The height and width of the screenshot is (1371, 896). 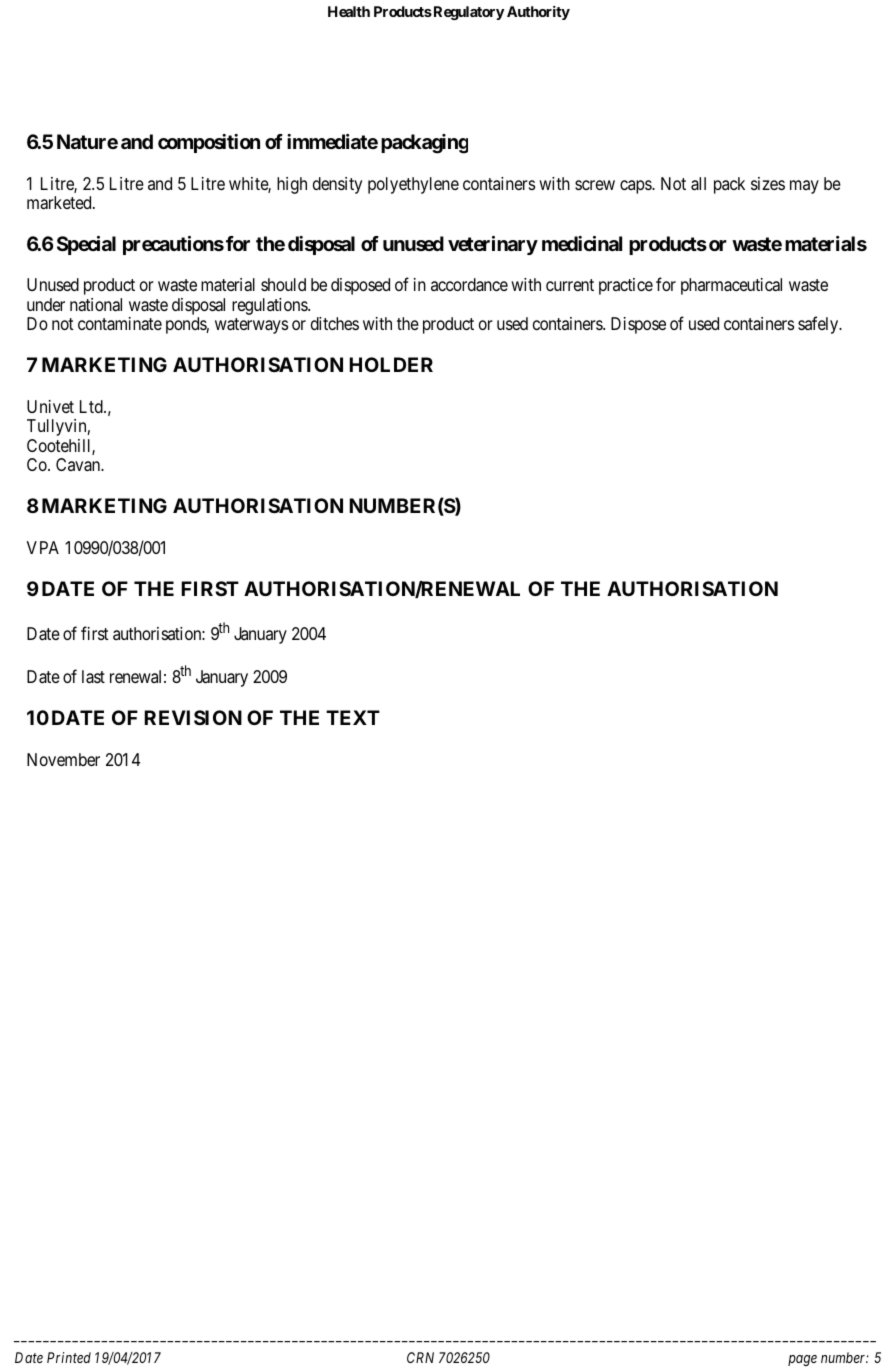 What do you see at coordinates (193, 717) in the screenshot?
I see `REVISION` at bounding box center [193, 717].
